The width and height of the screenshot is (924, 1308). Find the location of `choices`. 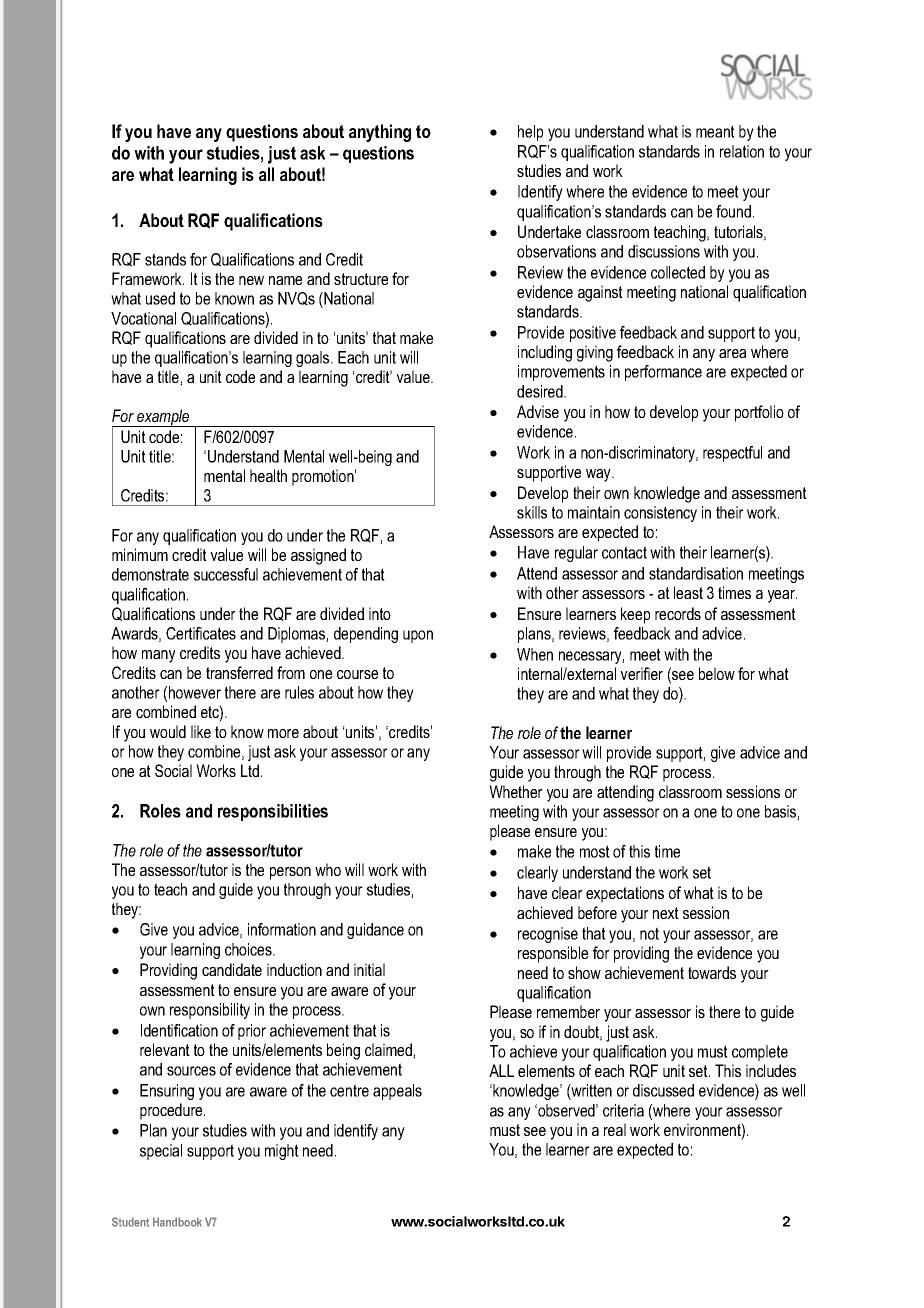

choices is located at coordinates (249, 949).
